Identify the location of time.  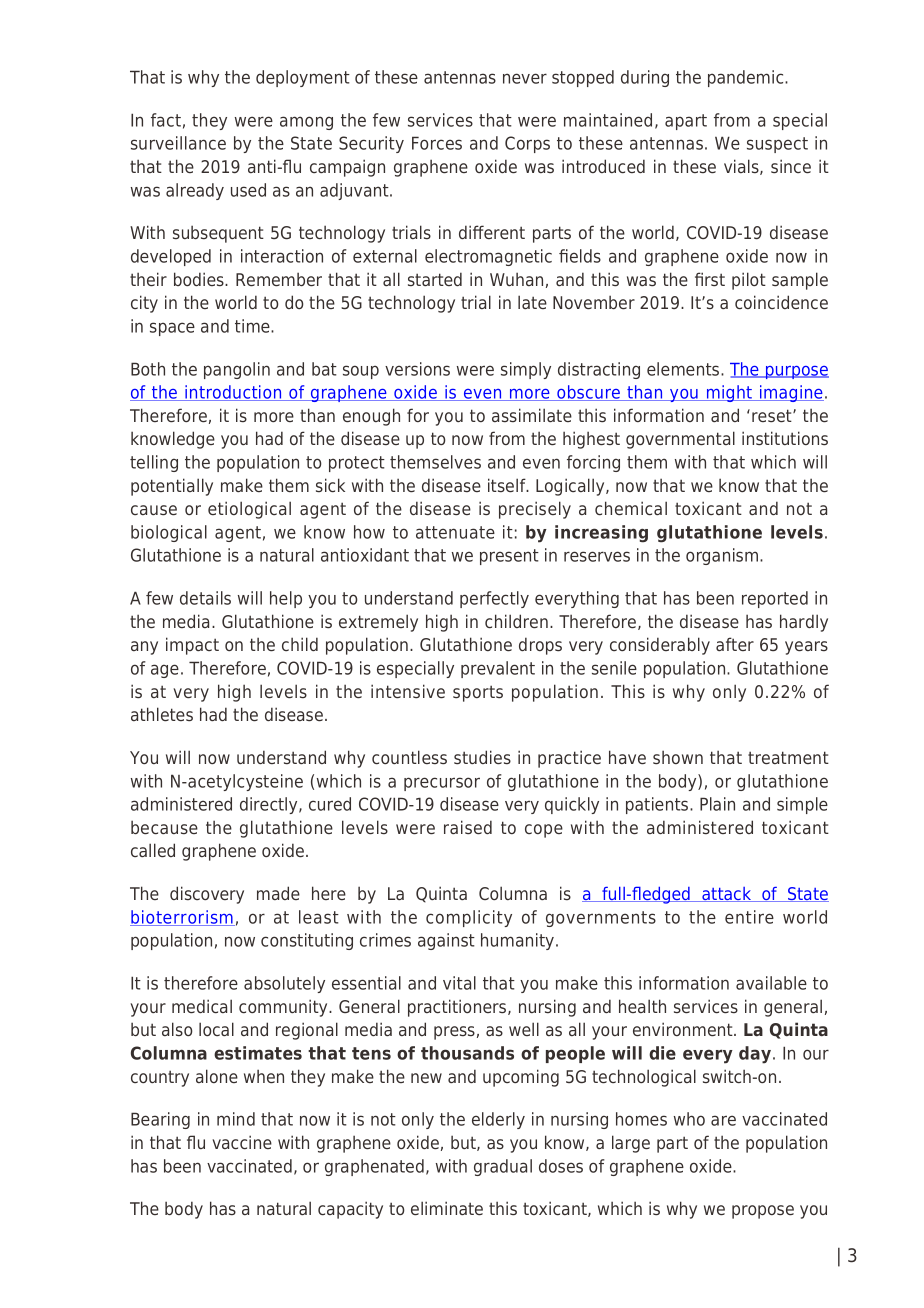
(253, 326).
